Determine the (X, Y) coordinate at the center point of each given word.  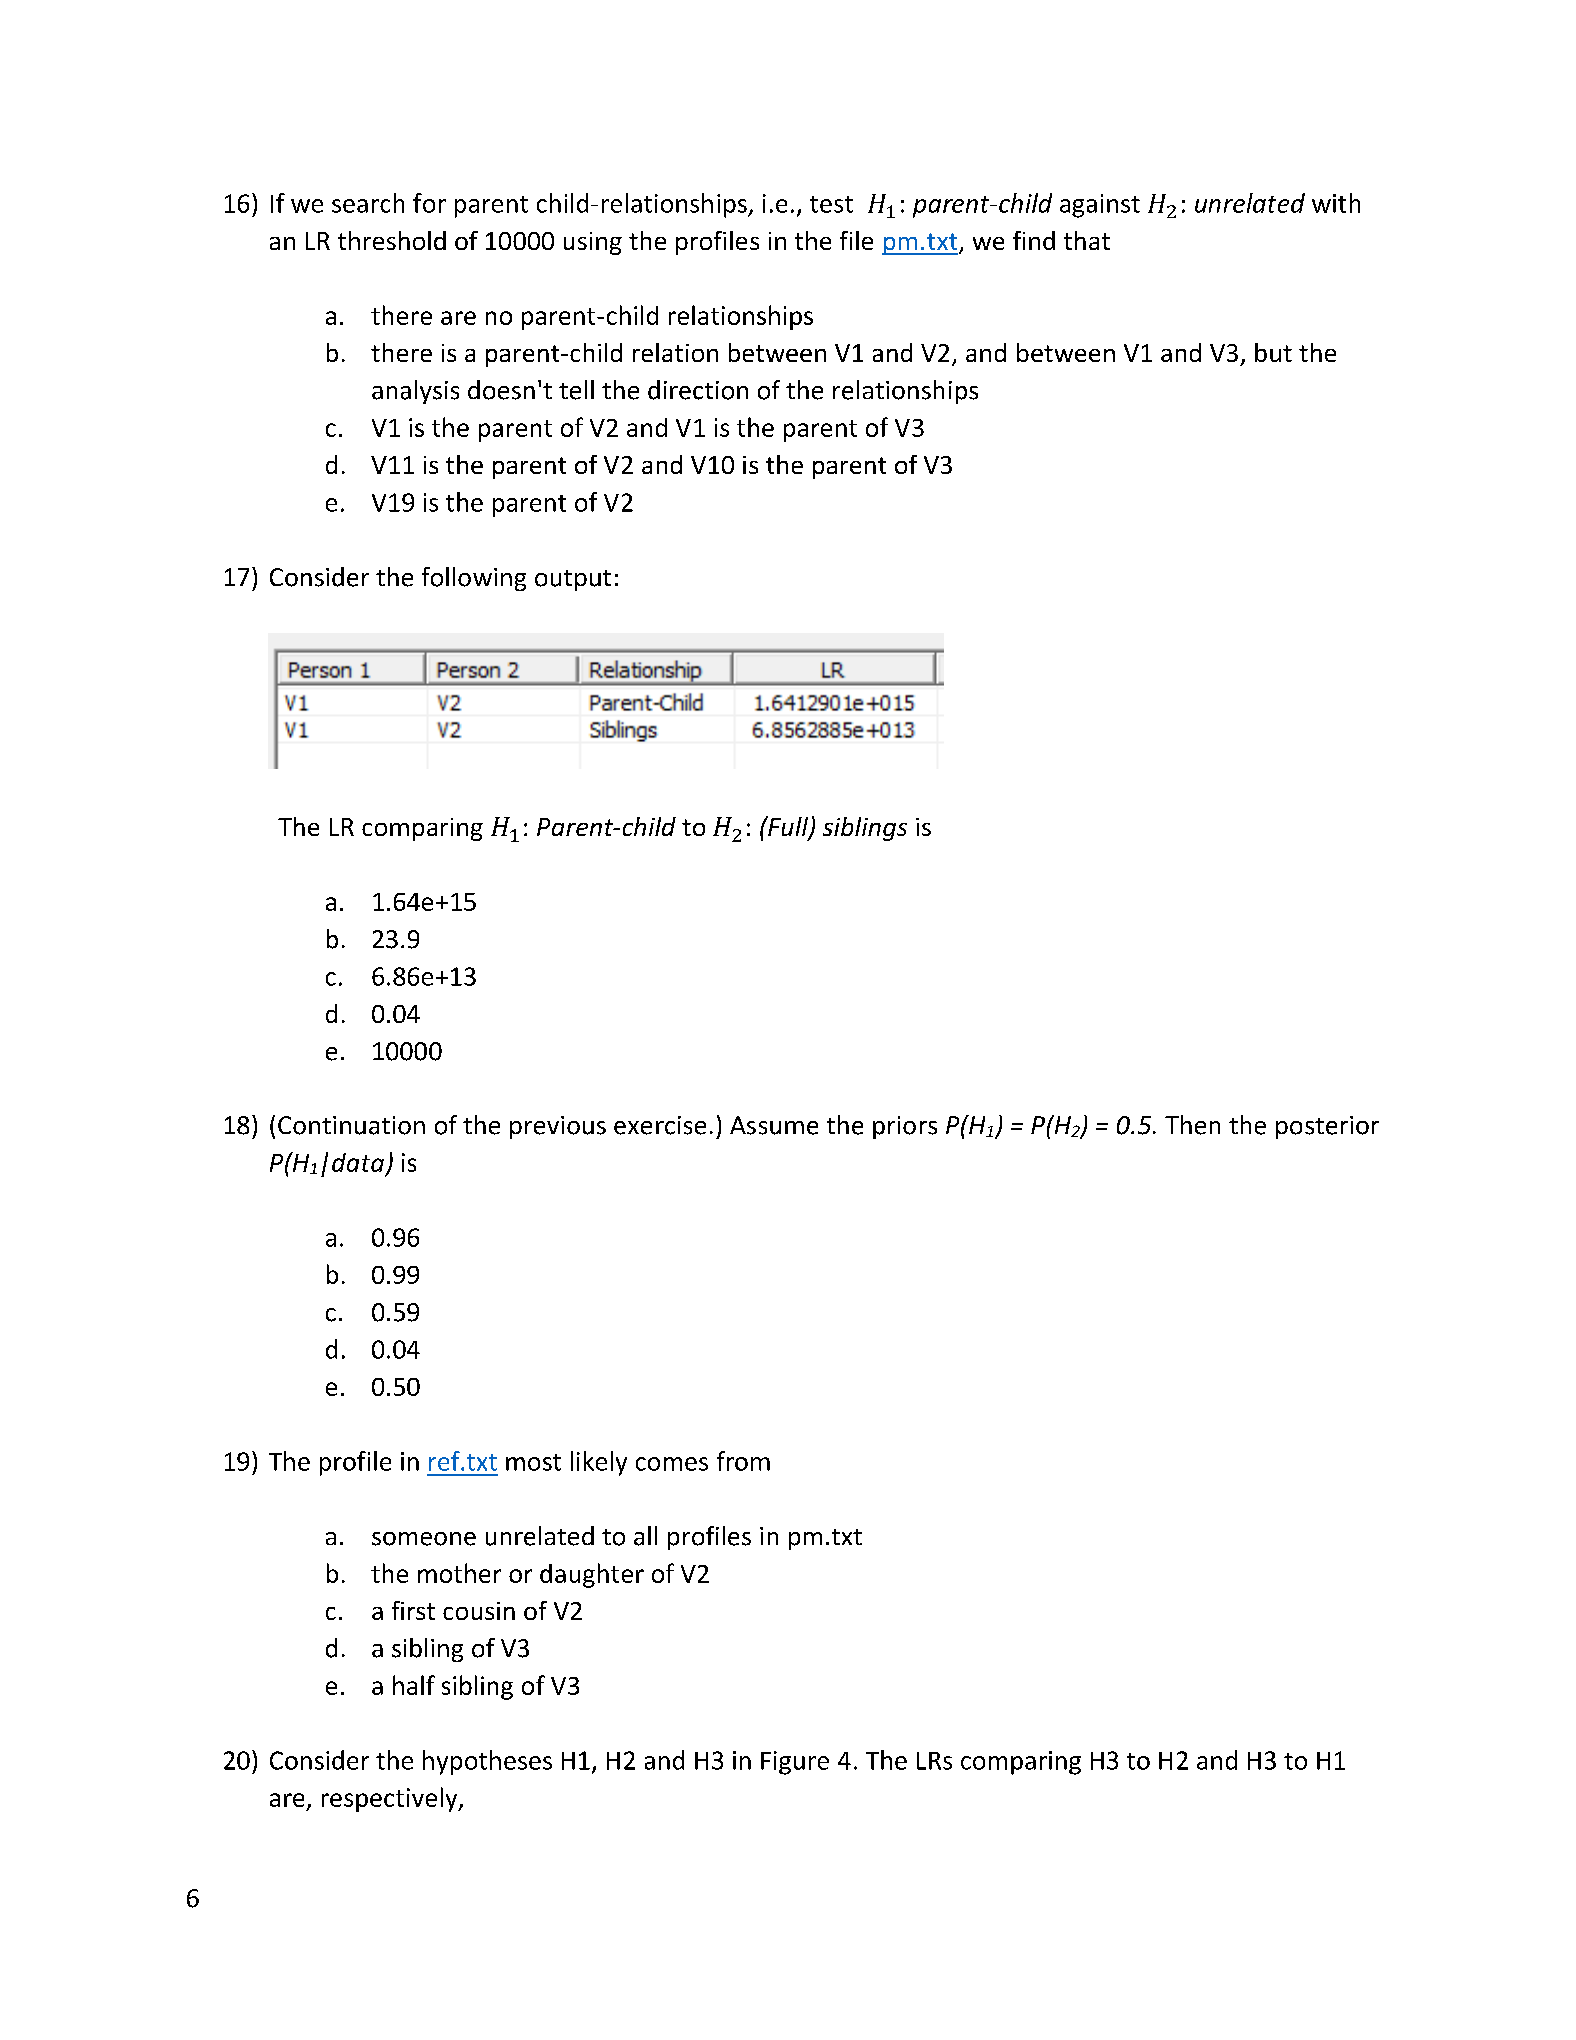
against (1100, 206)
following (474, 579)
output (573, 580)
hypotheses (487, 1762)
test (831, 204)
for (429, 203)
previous (558, 1127)
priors (905, 1127)
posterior (1327, 1127)
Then (1192, 1125)
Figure (795, 1763)
